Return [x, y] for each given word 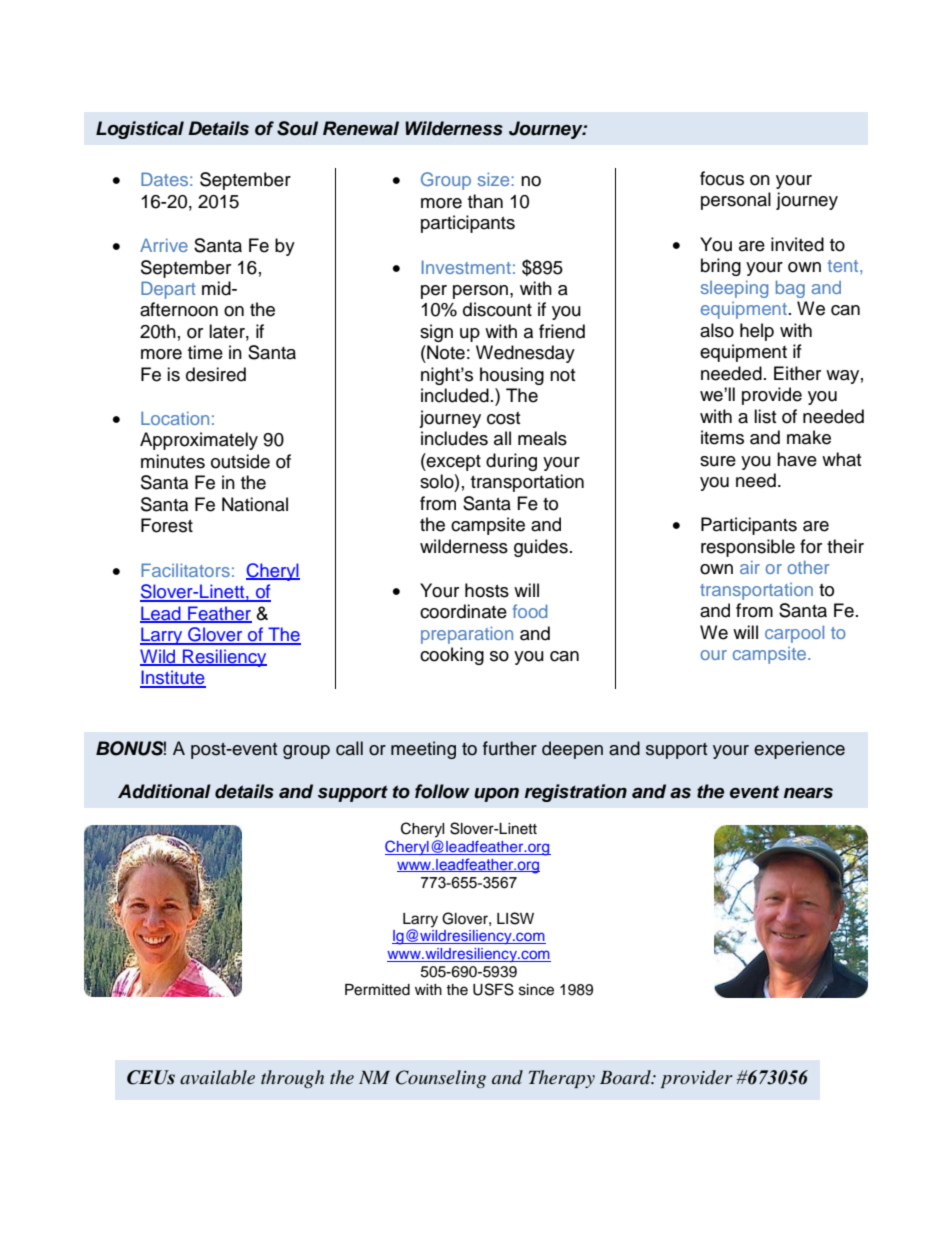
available [217, 1077]
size [495, 179]
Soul [297, 128]
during [511, 462]
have [797, 459]
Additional [164, 791]
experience [799, 750]
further [510, 748]
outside [240, 461]
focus [722, 178]
